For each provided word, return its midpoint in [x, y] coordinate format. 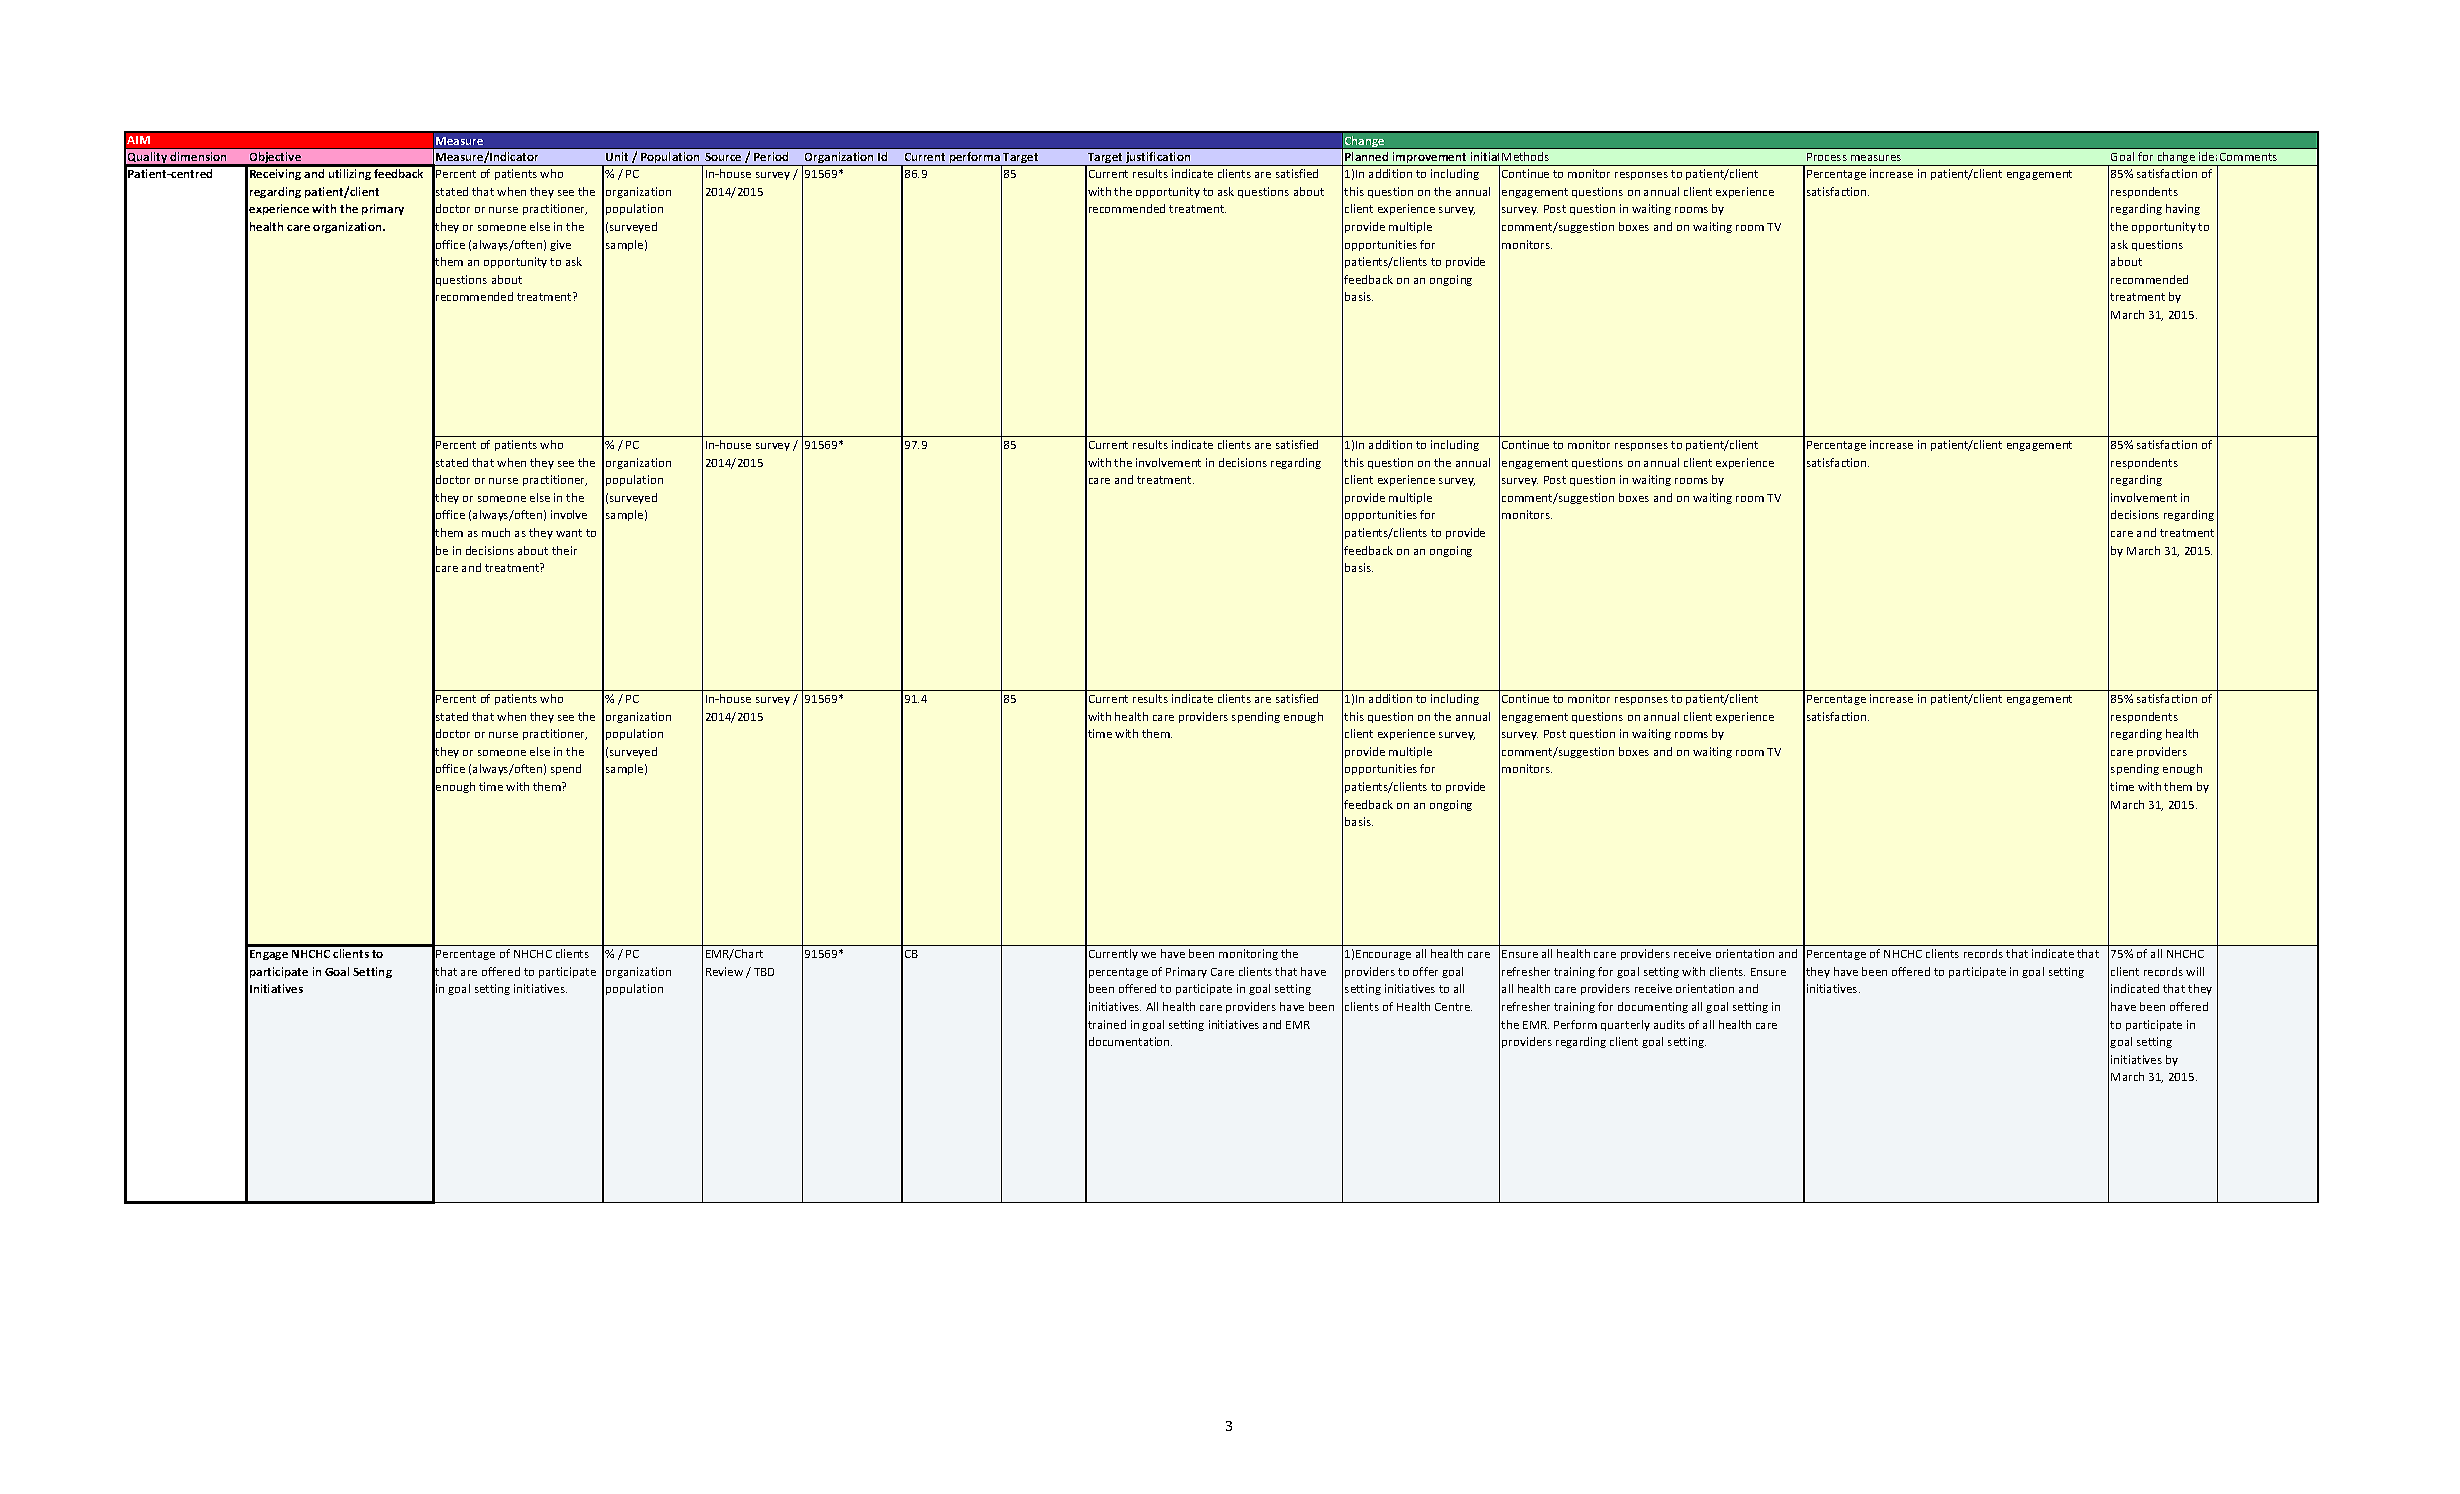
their [564, 550]
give [560, 245]
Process [1827, 157]
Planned [1366, 156]
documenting [1653, 1007]
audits [1669, 1024]
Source [723, 157]
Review [724, 971]
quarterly [1625, 1025]
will [2195, 971]
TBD [764, 972]
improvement [1430, 159]
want [569, 533]
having [2183, 209]
